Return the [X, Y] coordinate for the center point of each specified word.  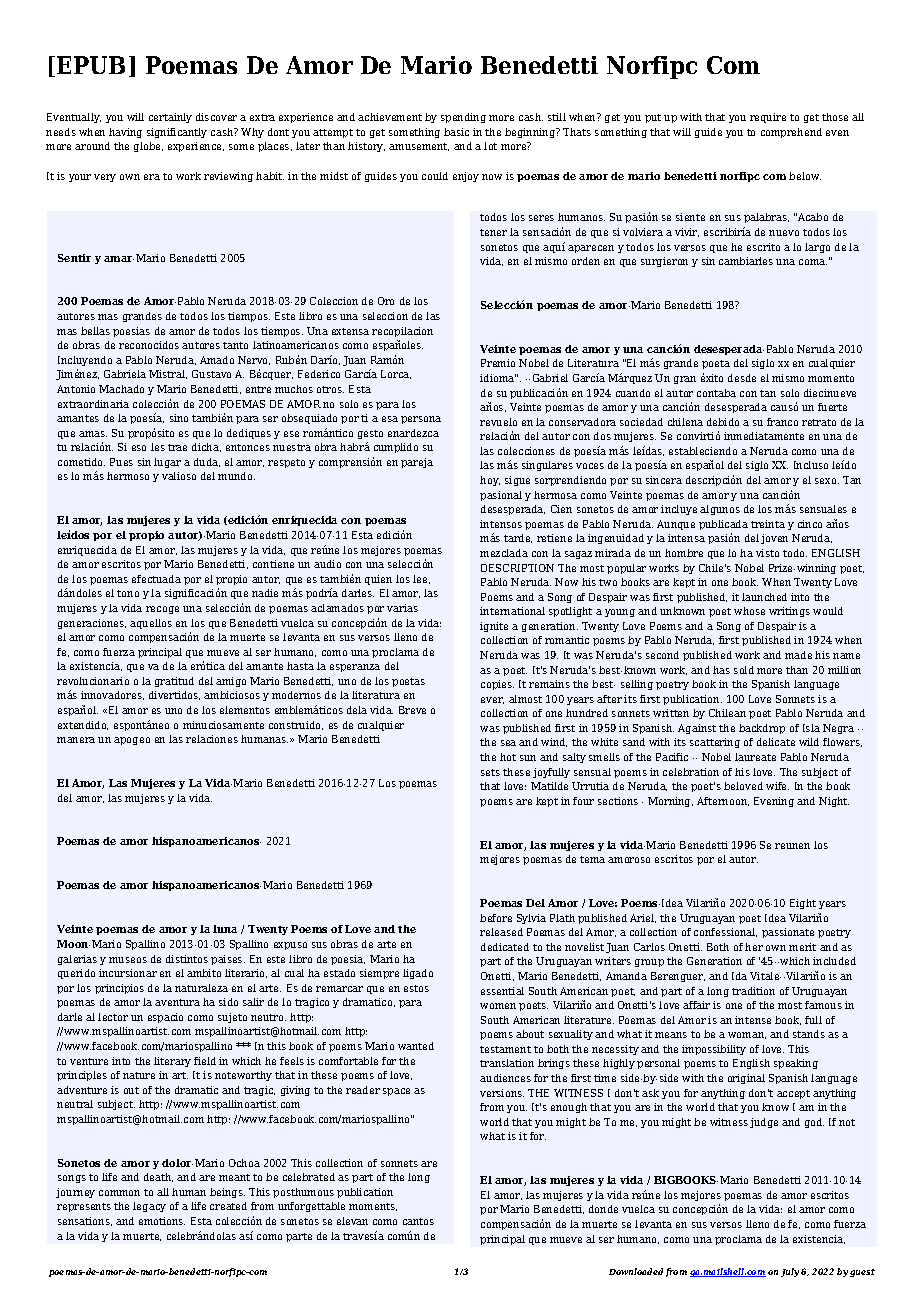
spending [463, 118]
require [768, 118]
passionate [788, 933]
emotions [162, 1221]
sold [744, 670]
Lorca [396, 374]
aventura [177, 1002]
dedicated [505, 947]
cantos [418, 1221]
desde [742, 378]
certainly [170, 118]
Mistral [168, 374]
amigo [231, 682]
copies [497, 685]
